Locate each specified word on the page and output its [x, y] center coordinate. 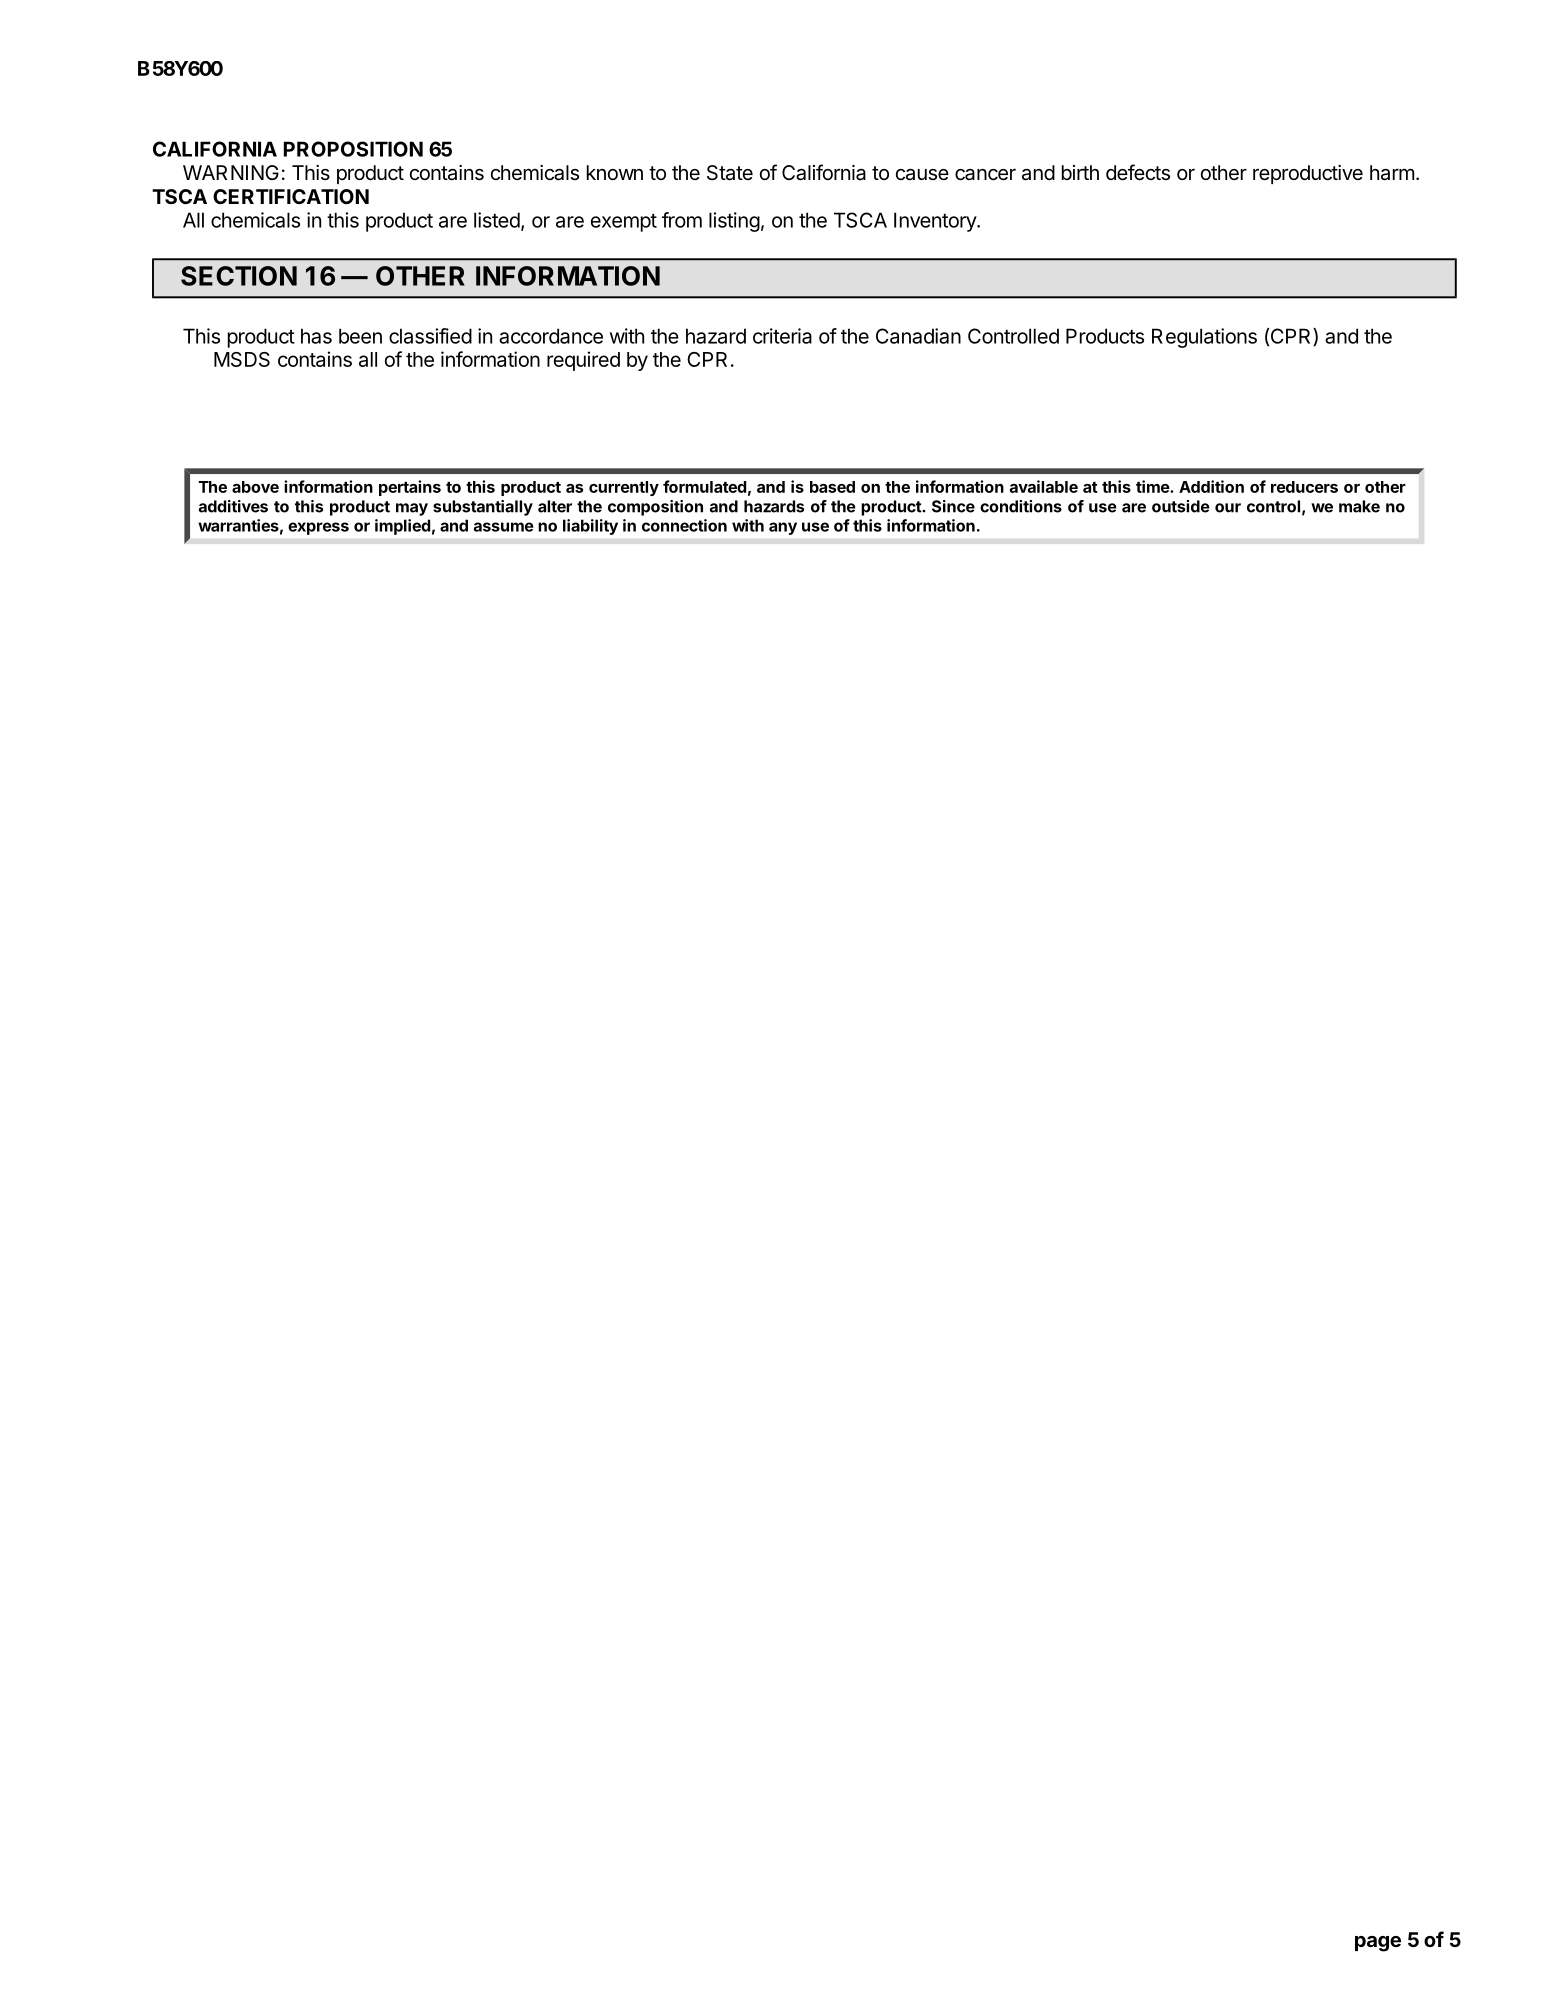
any [783, 528]
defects [1138, 172]
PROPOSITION [353, 149]
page [1378, 1944]
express [318, 528]
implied [402, 527]
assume [504, 527]
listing [734, 222]
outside [1181, 506]
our [1228, 508]
